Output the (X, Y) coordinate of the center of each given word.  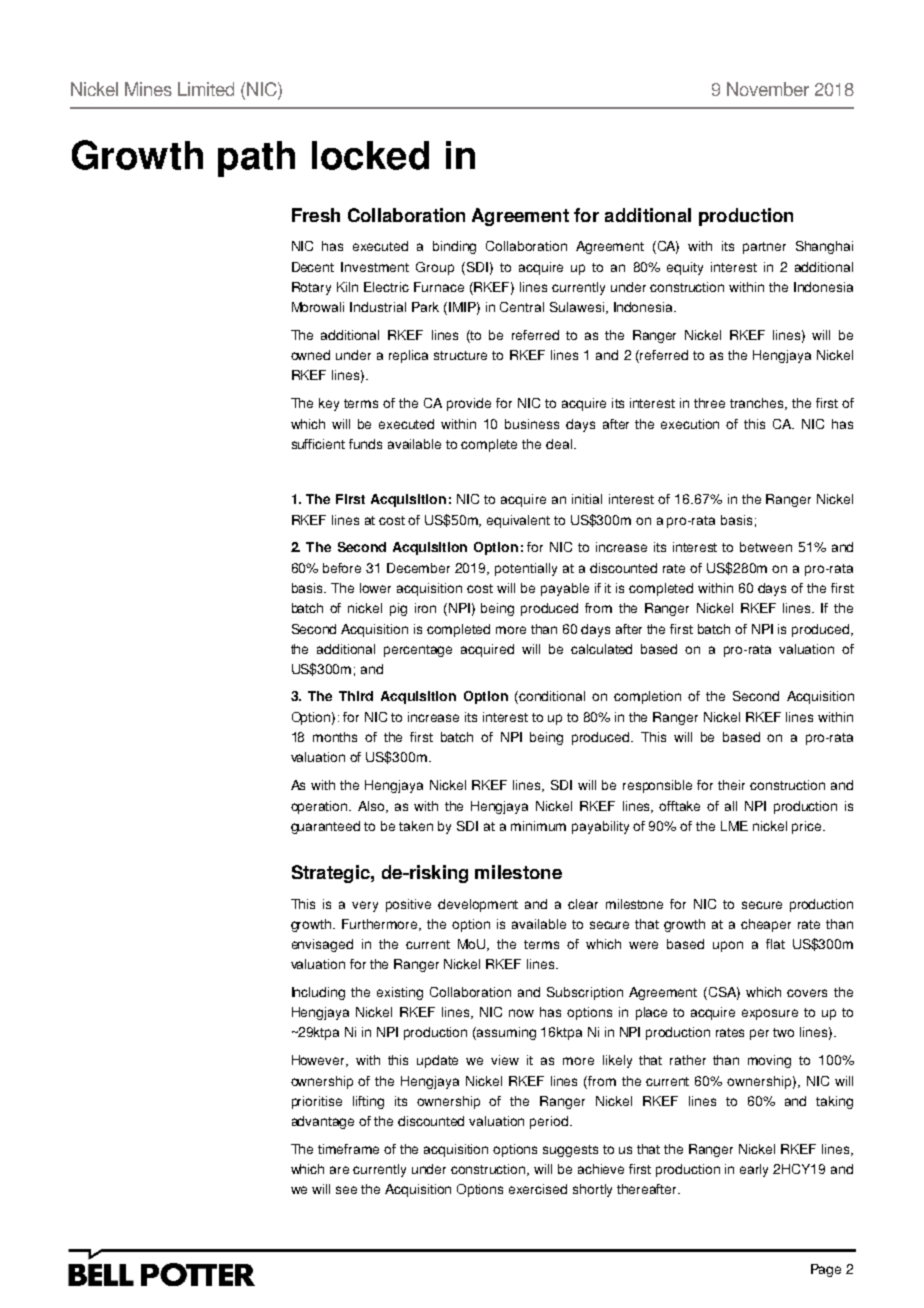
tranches (758, 404)
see (346, 1190)
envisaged (322, 945)
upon (728, 946)
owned (310, 355)
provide (469, 404)
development (478, 905)
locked (370, 155)
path (256, 159)
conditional (552, 696)
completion (647, 697)
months (335, 737)
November (768, 89)
